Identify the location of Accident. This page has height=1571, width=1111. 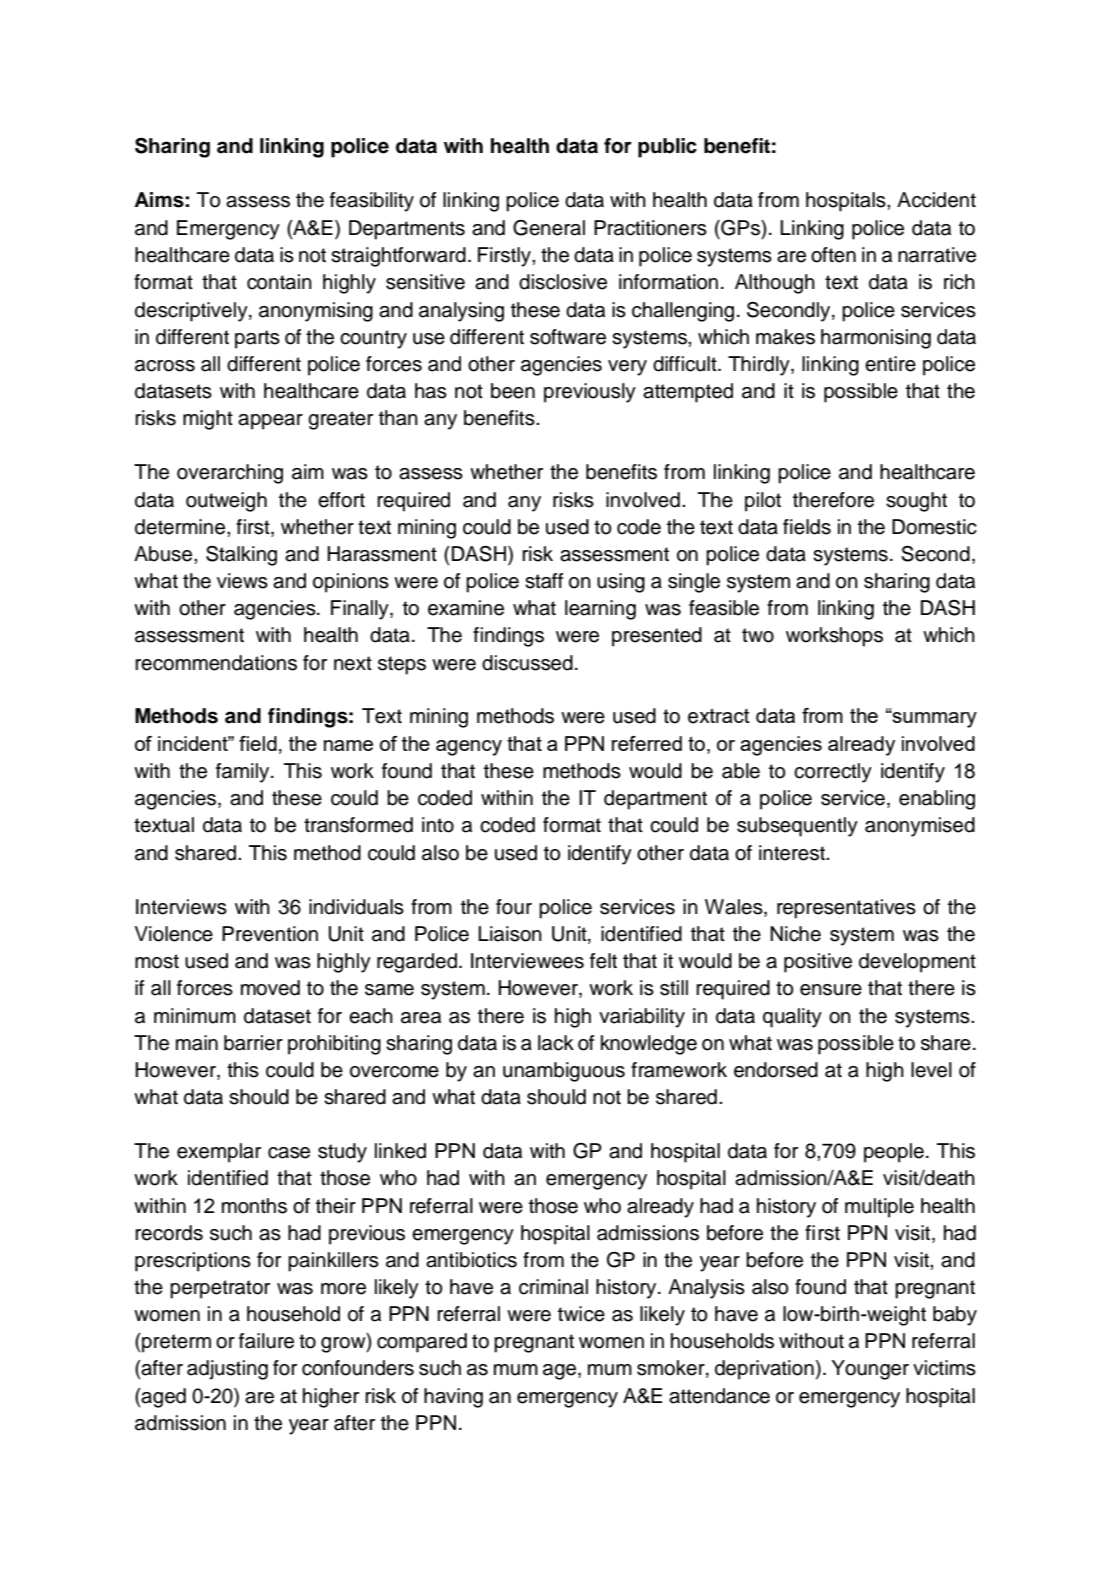
(936, 200).
